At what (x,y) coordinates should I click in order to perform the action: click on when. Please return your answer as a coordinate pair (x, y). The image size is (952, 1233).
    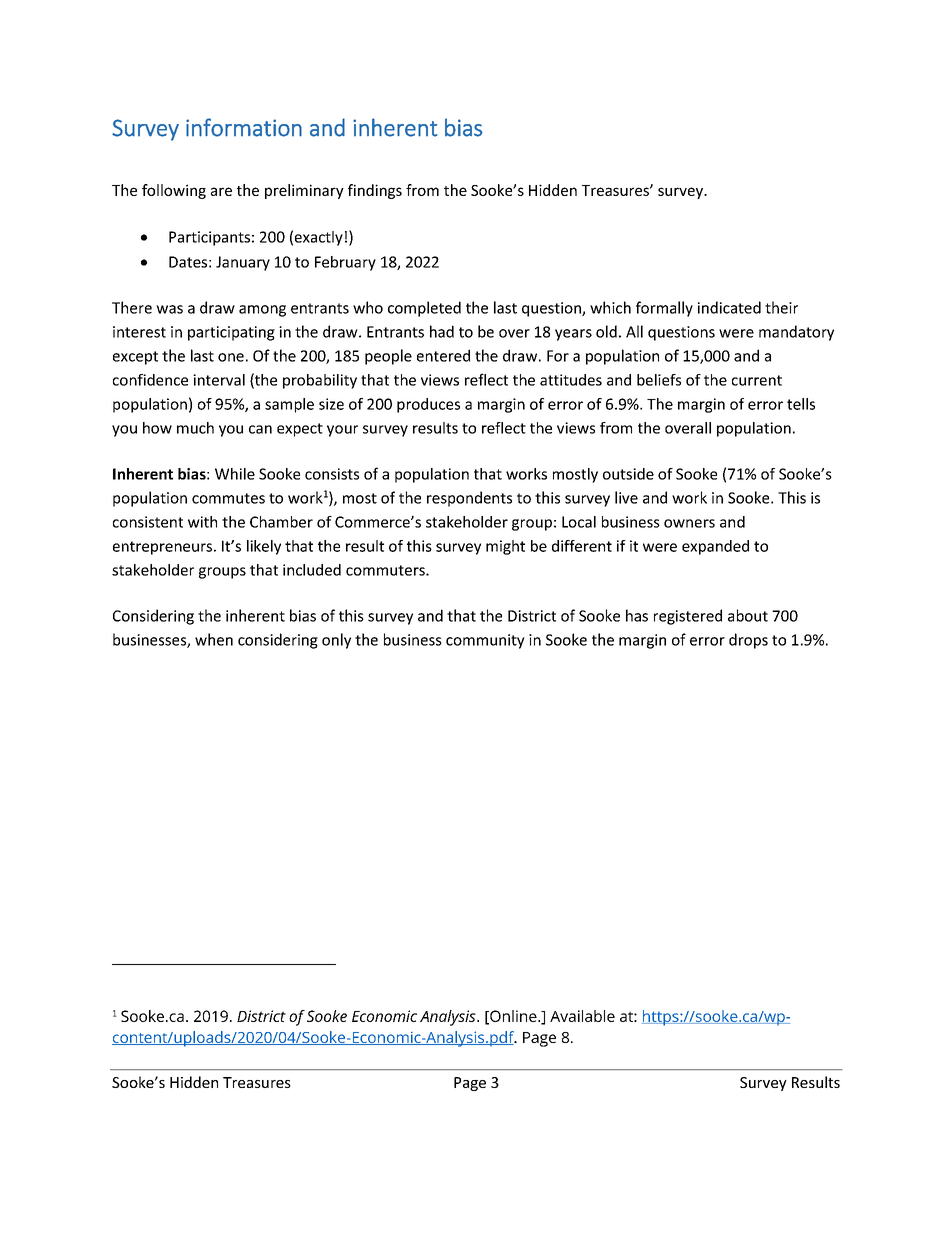
    Looking at the image, I should click on (214, 639).
